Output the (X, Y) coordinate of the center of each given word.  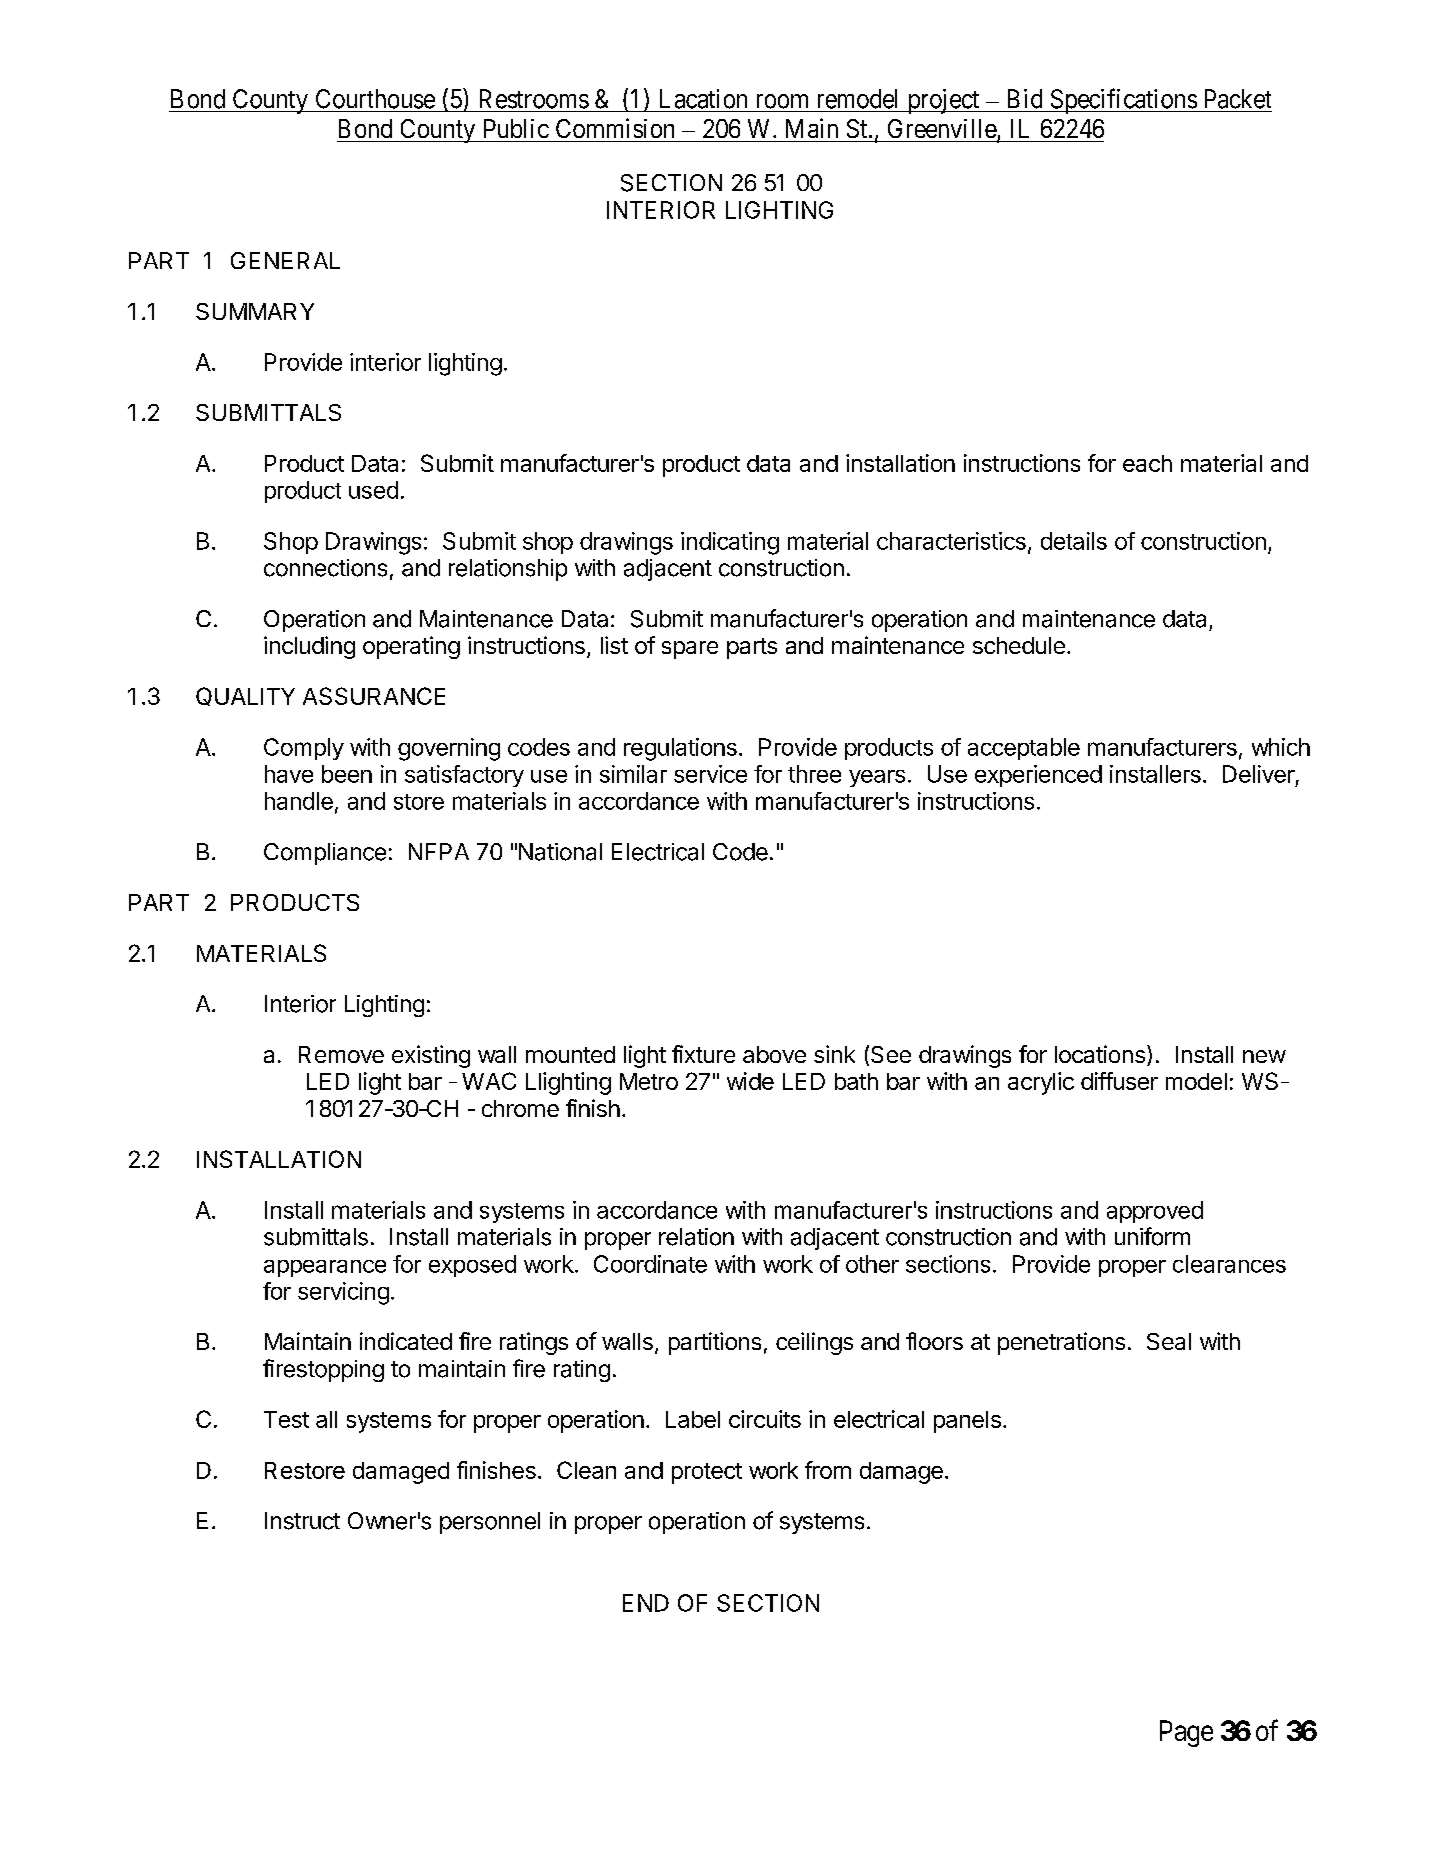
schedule (1019, 645)
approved (1155, 1212)
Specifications (1123, 101)
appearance (325, 1268)
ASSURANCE (374, 696)
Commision (615, 128)
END (646, 1603)
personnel (490, 1523)
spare (690, 650)
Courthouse (375, 99)
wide (750, 1081)
